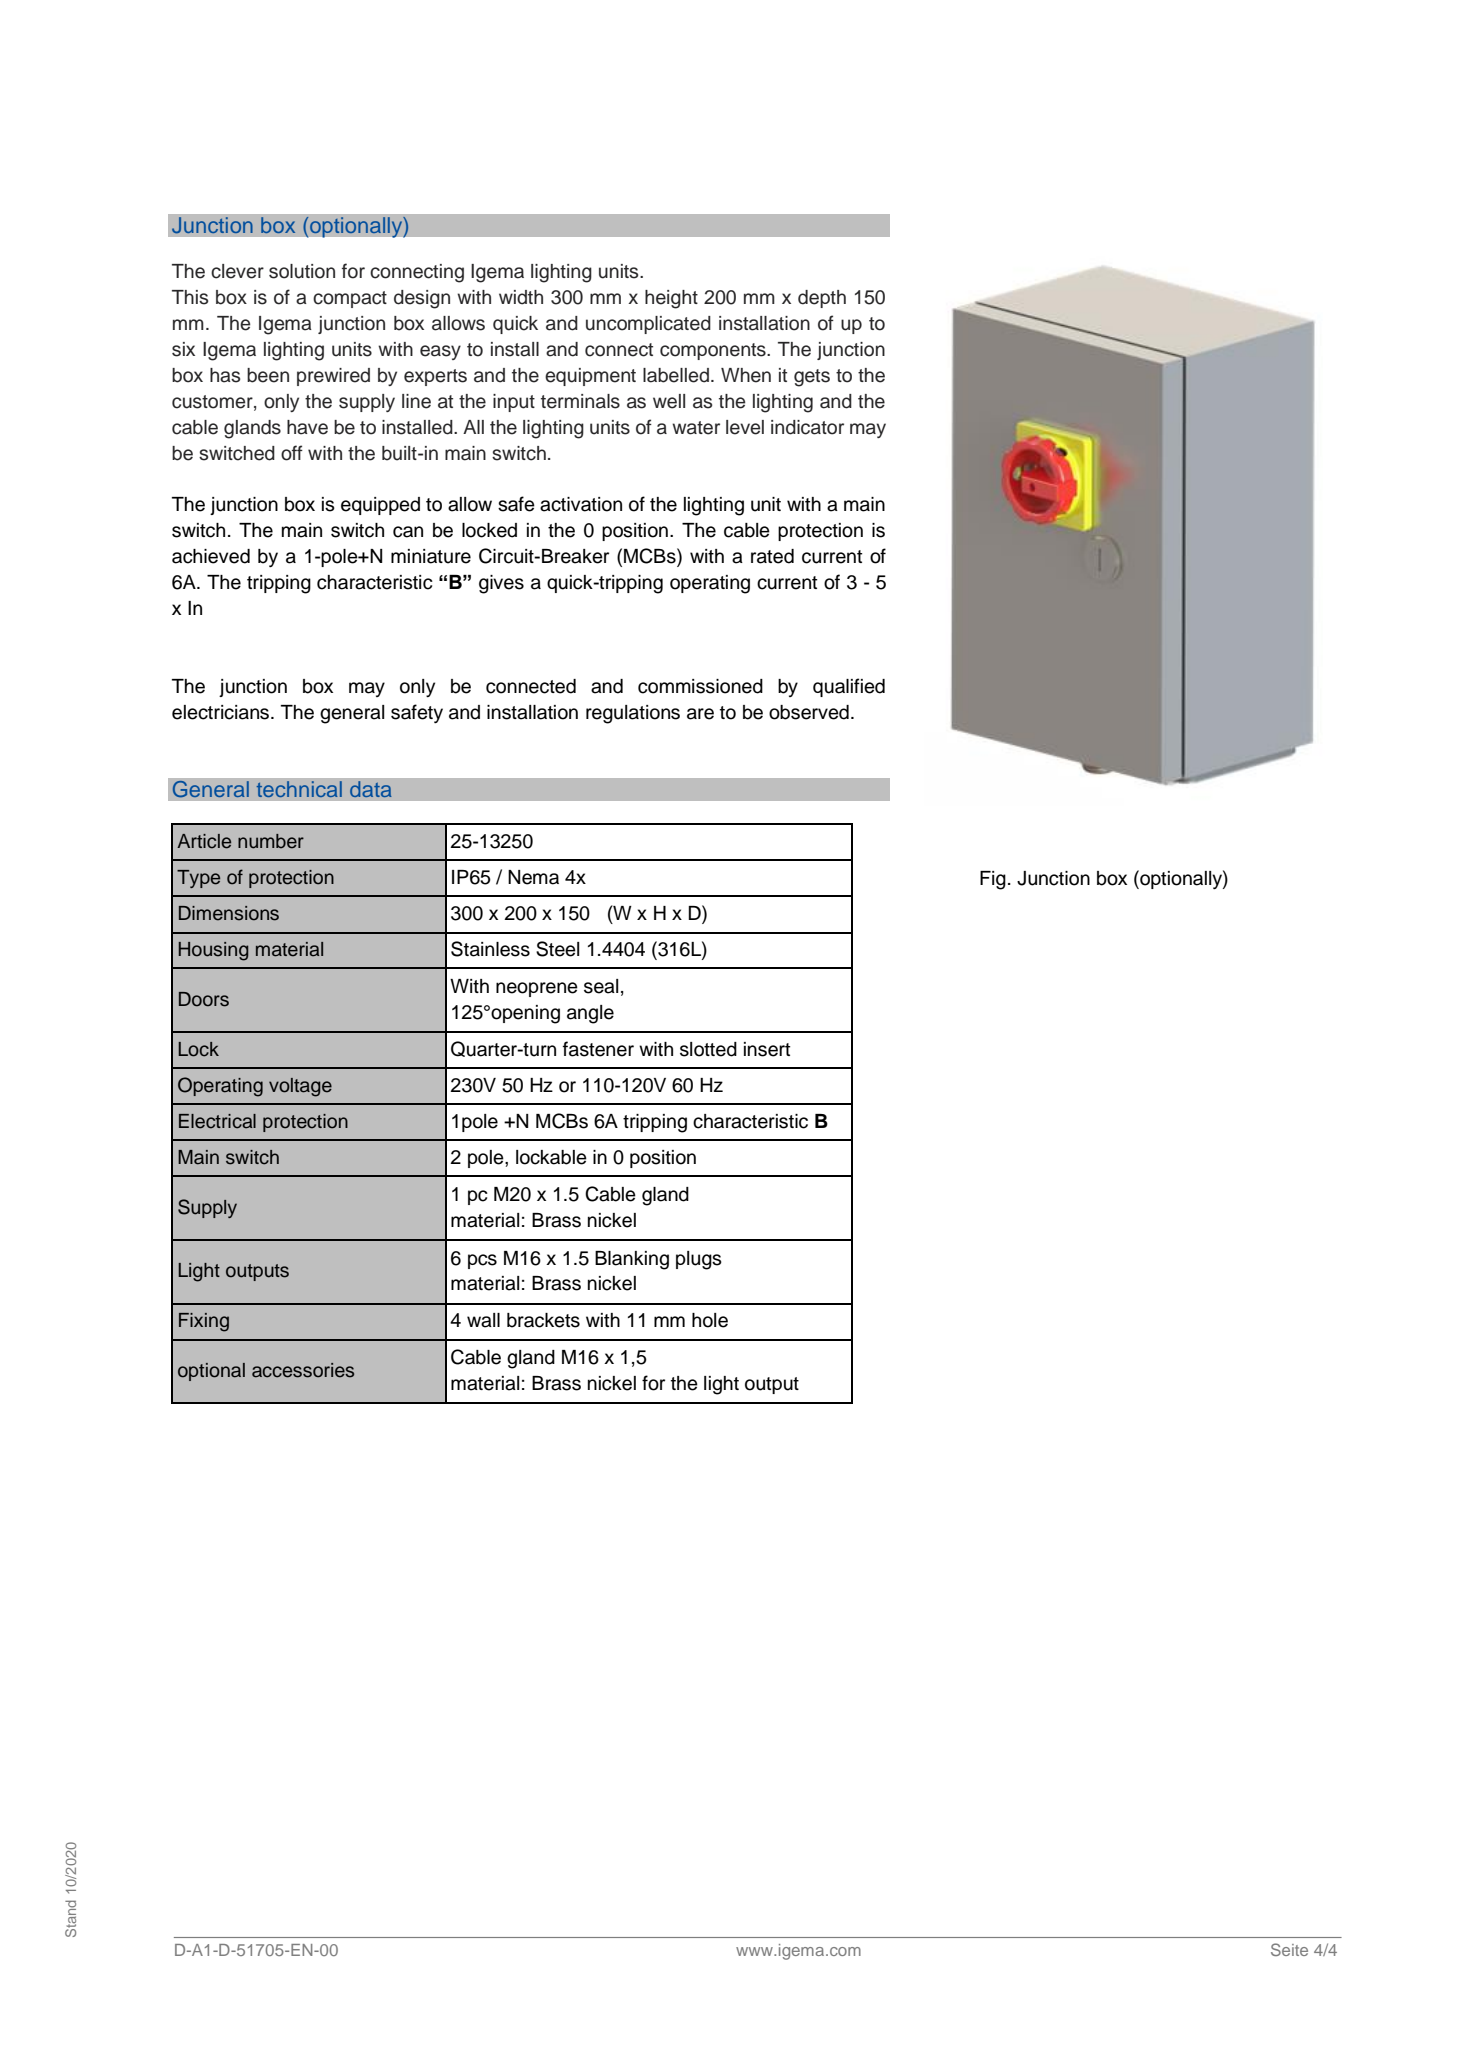  I want to click on components, so click(714, 351).
